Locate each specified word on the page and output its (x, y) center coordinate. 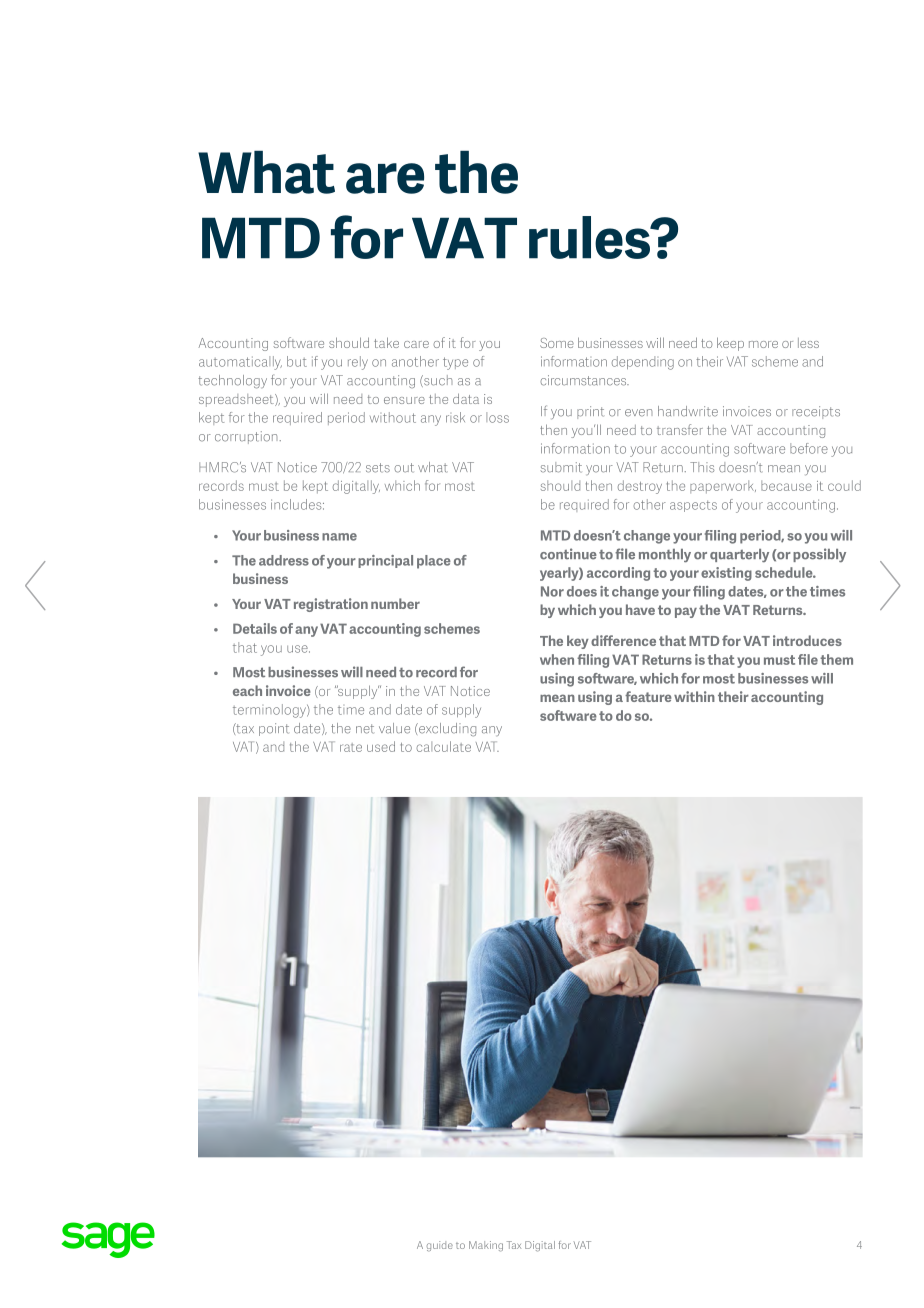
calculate (443, 746)
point (274, 729)
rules (590, 237)
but (297, 361)
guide (440, 1246)
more (763, 344)
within (694, 696)
